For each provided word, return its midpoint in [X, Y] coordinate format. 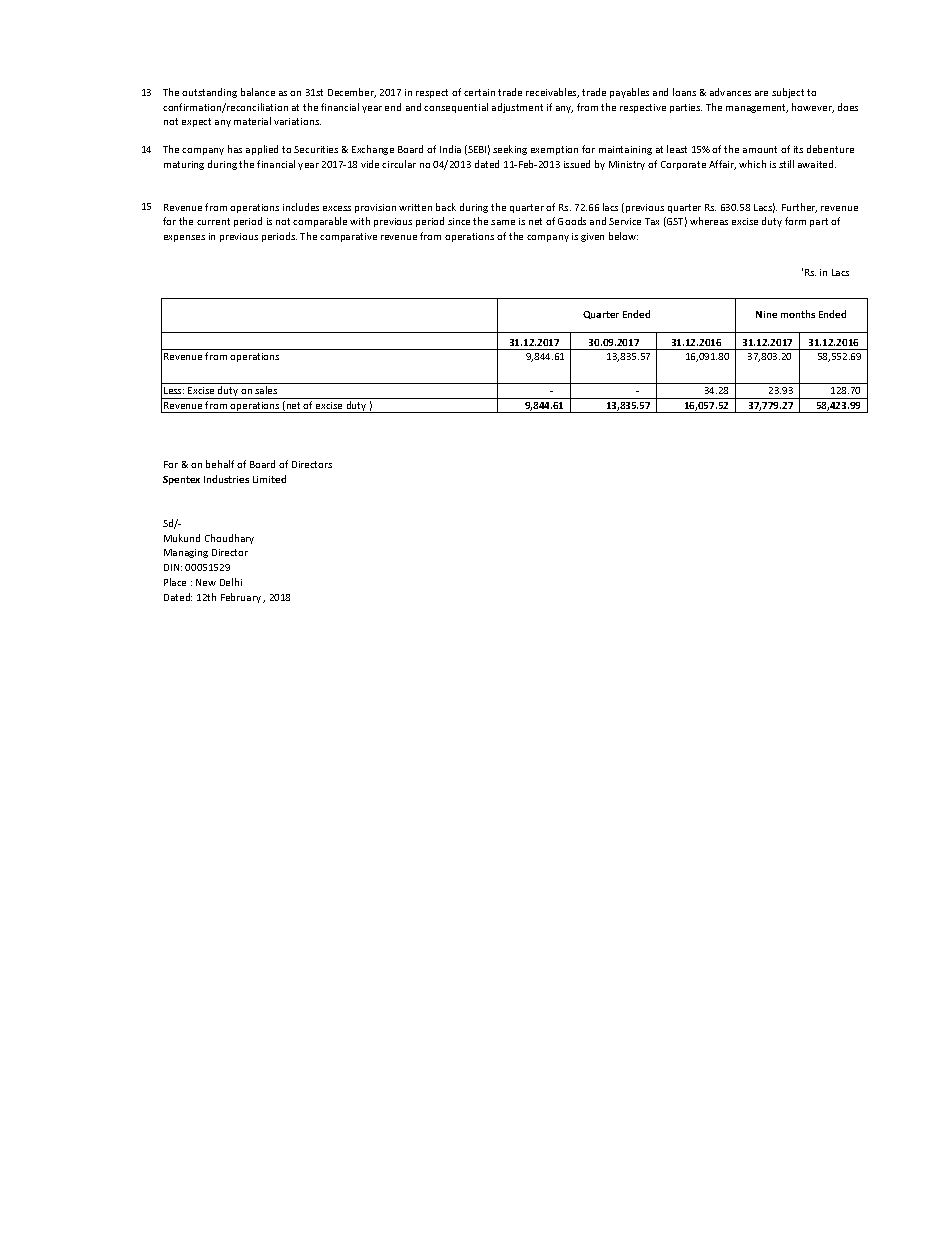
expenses [184, 238]
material [252, 121]
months [798, 314]
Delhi [231, 582]
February [241, 598]
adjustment [517, 108]
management [757, 108]
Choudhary [229, 539]
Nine [766, 314]
